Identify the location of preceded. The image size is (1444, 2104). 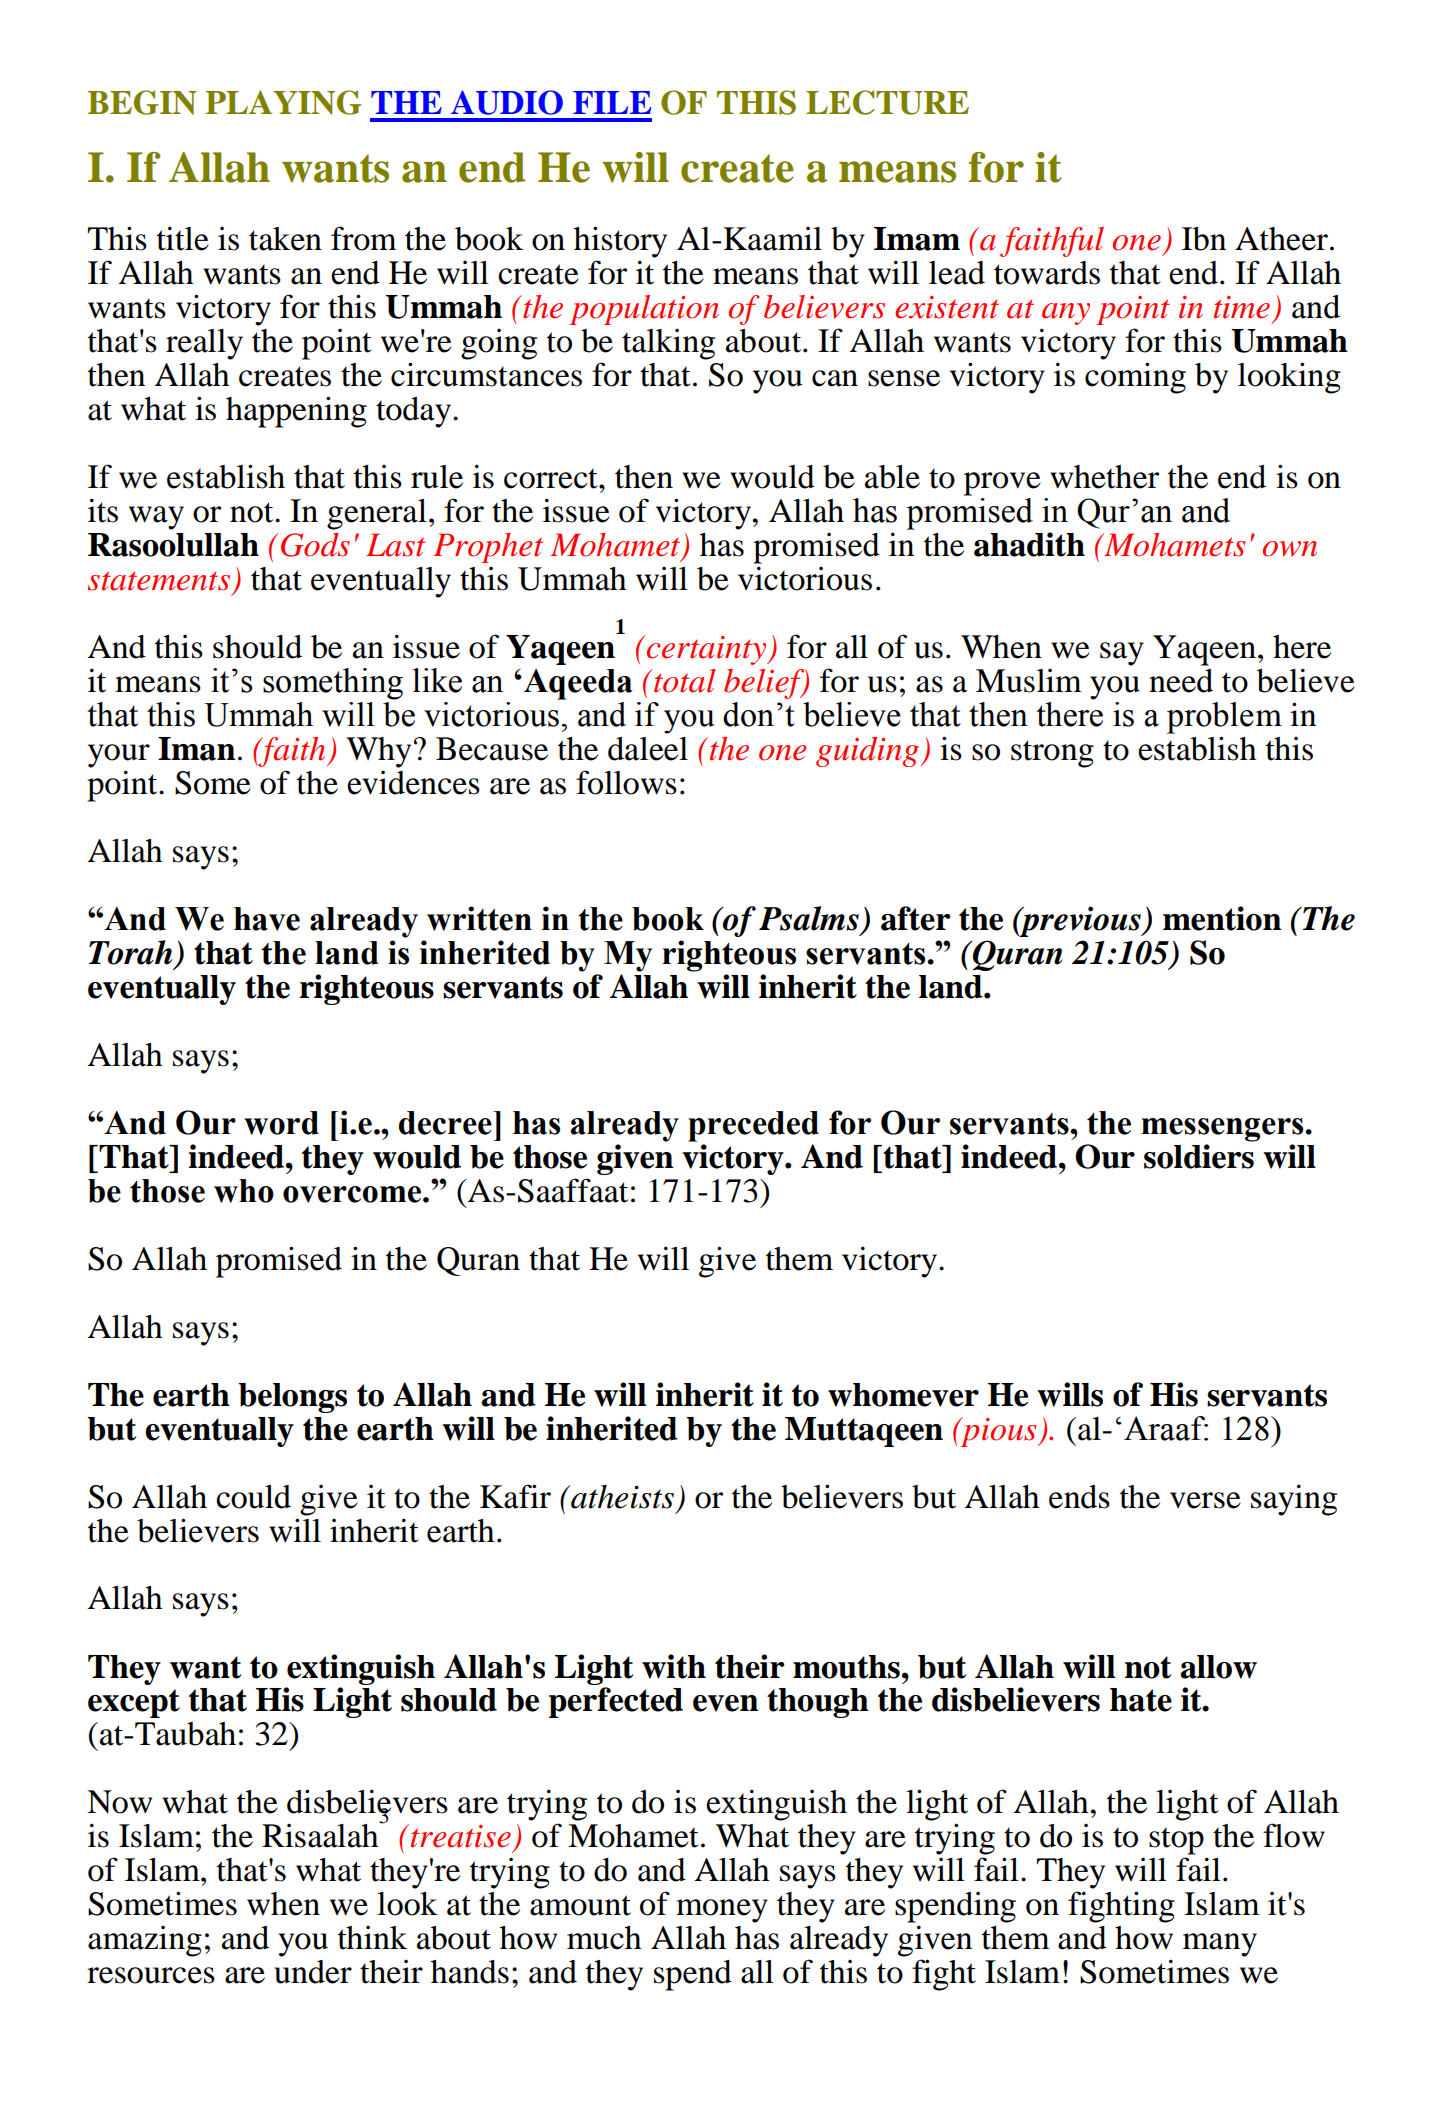
(753, 1126).
